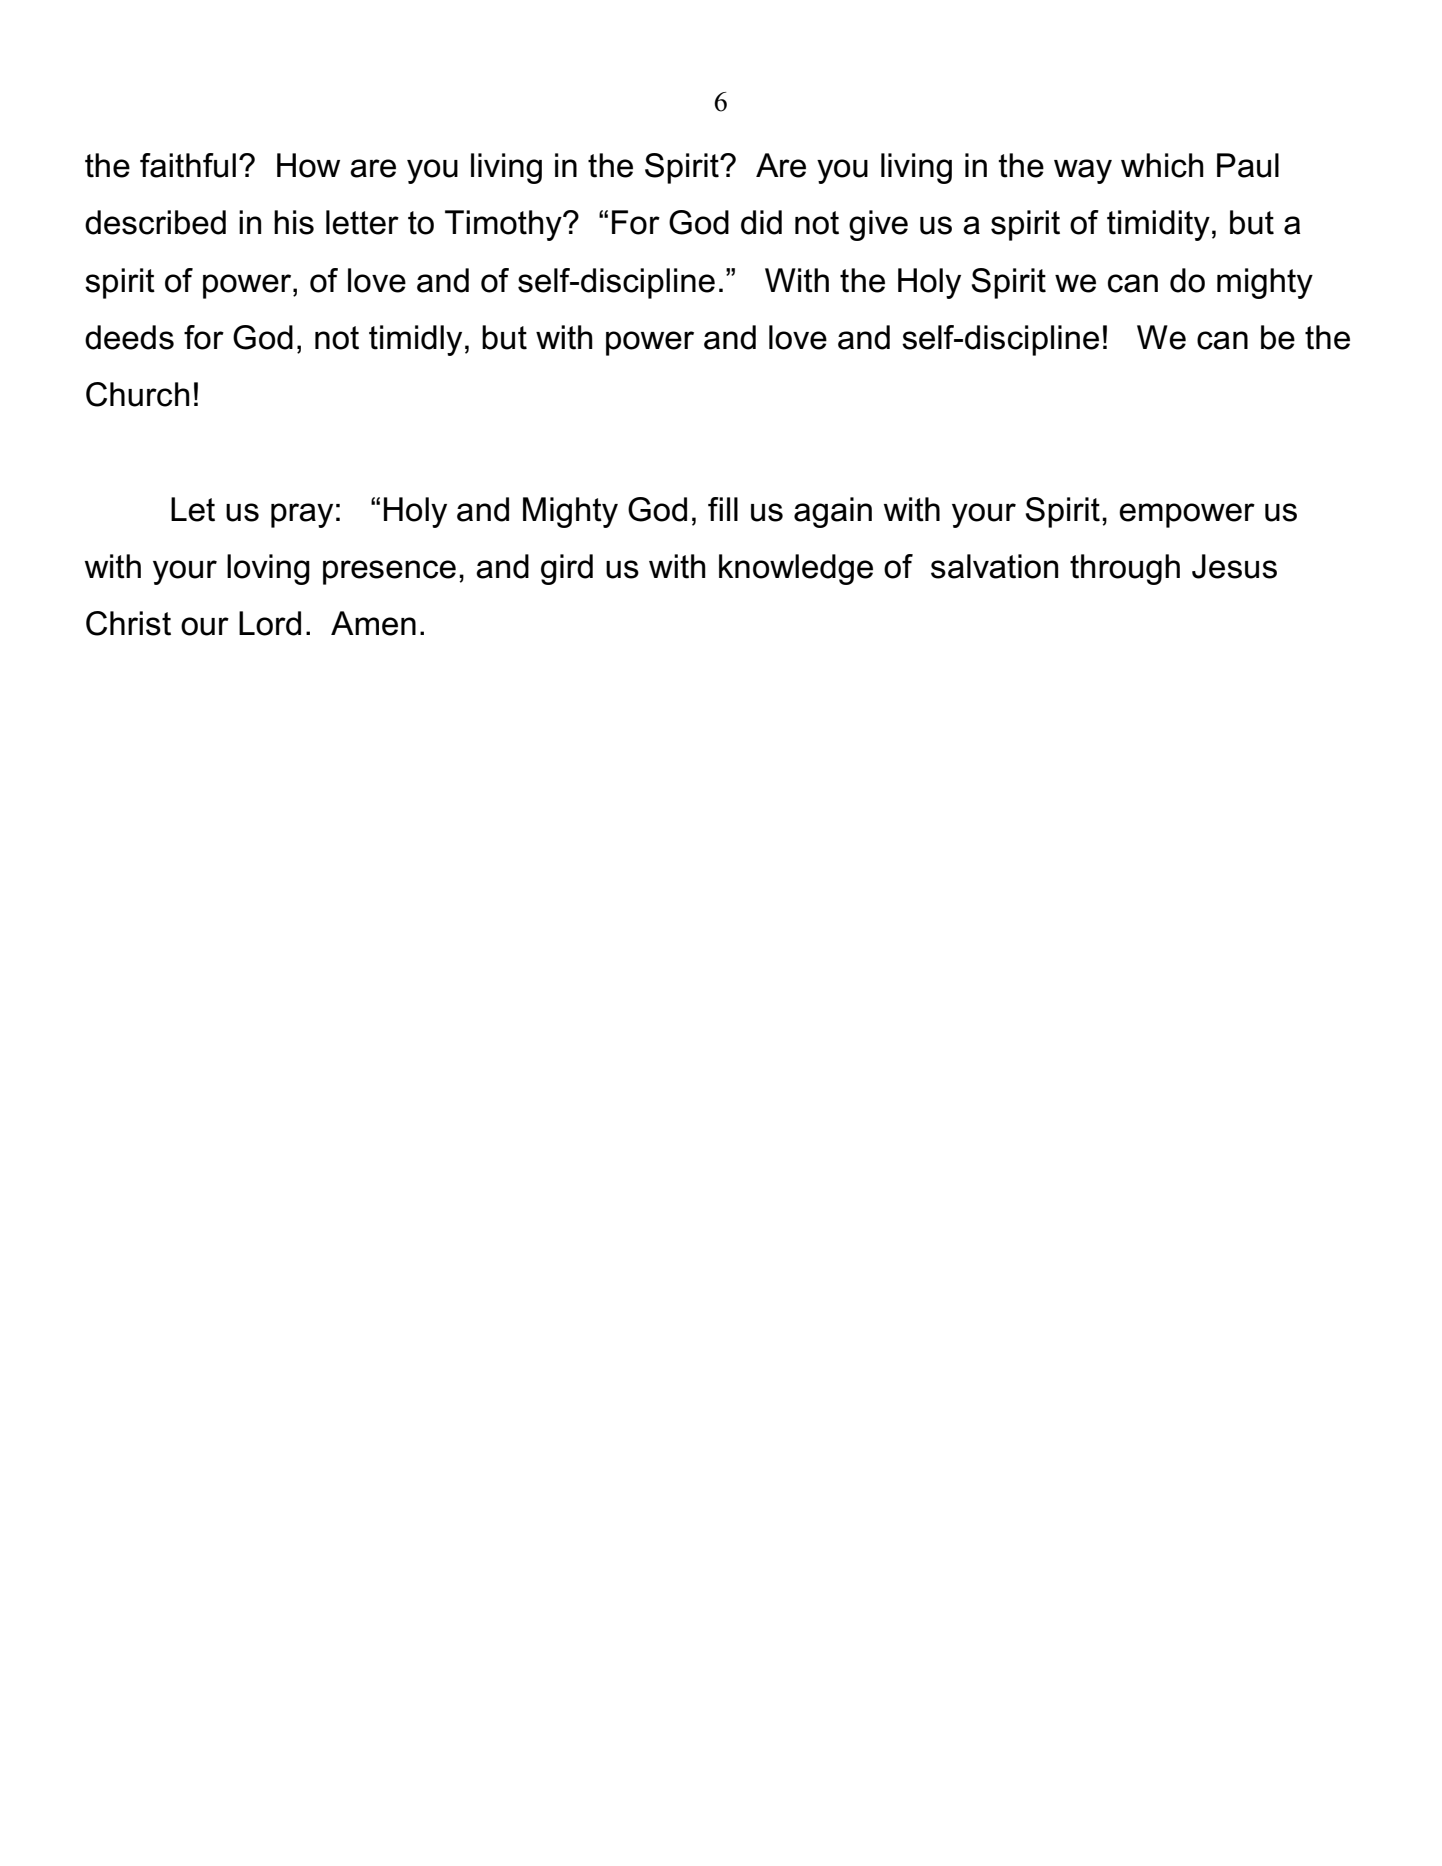  Describe the element at coordinates (833, 512) in the screenshot. I see `again` at that location.
